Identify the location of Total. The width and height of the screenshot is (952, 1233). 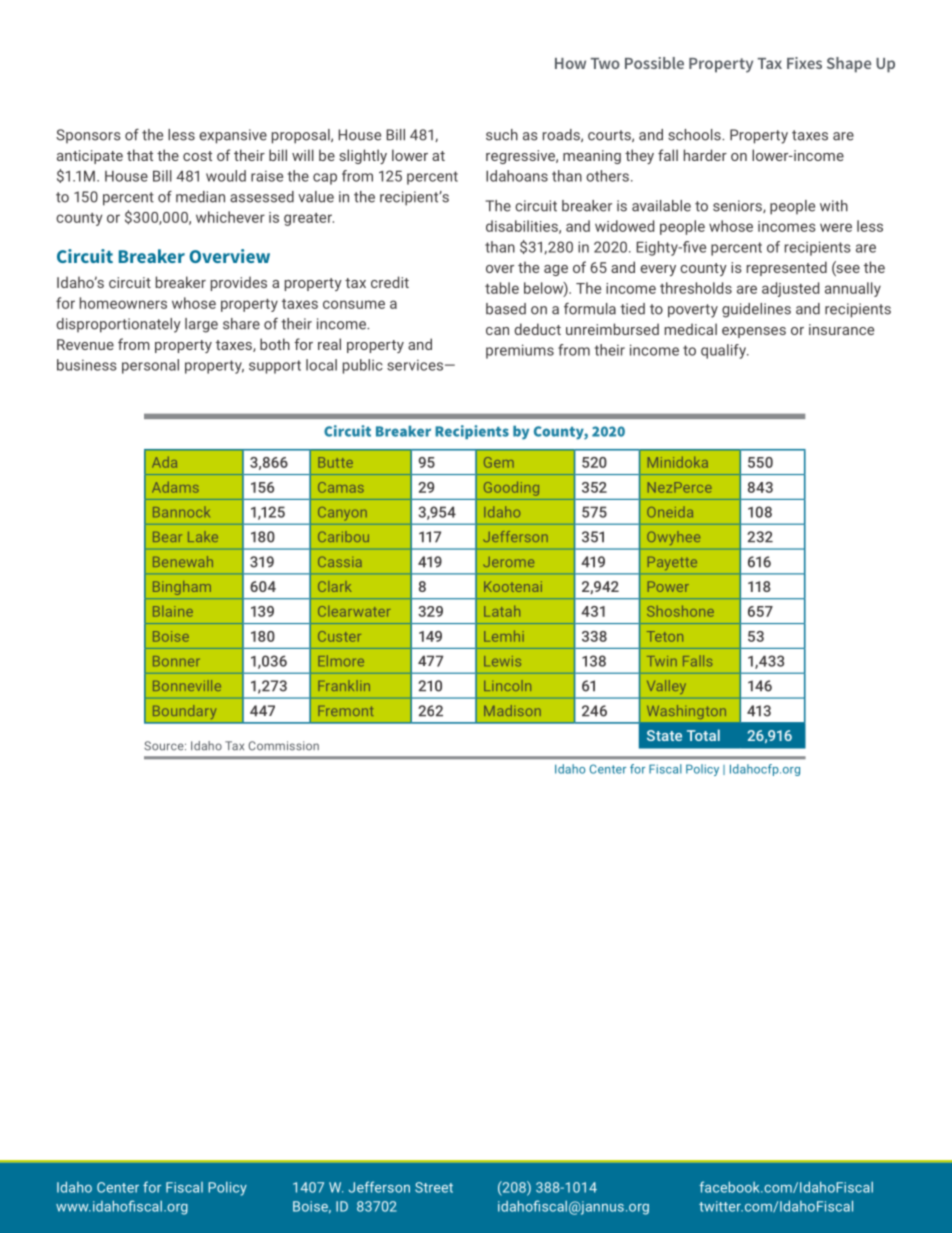
(703, 735).
